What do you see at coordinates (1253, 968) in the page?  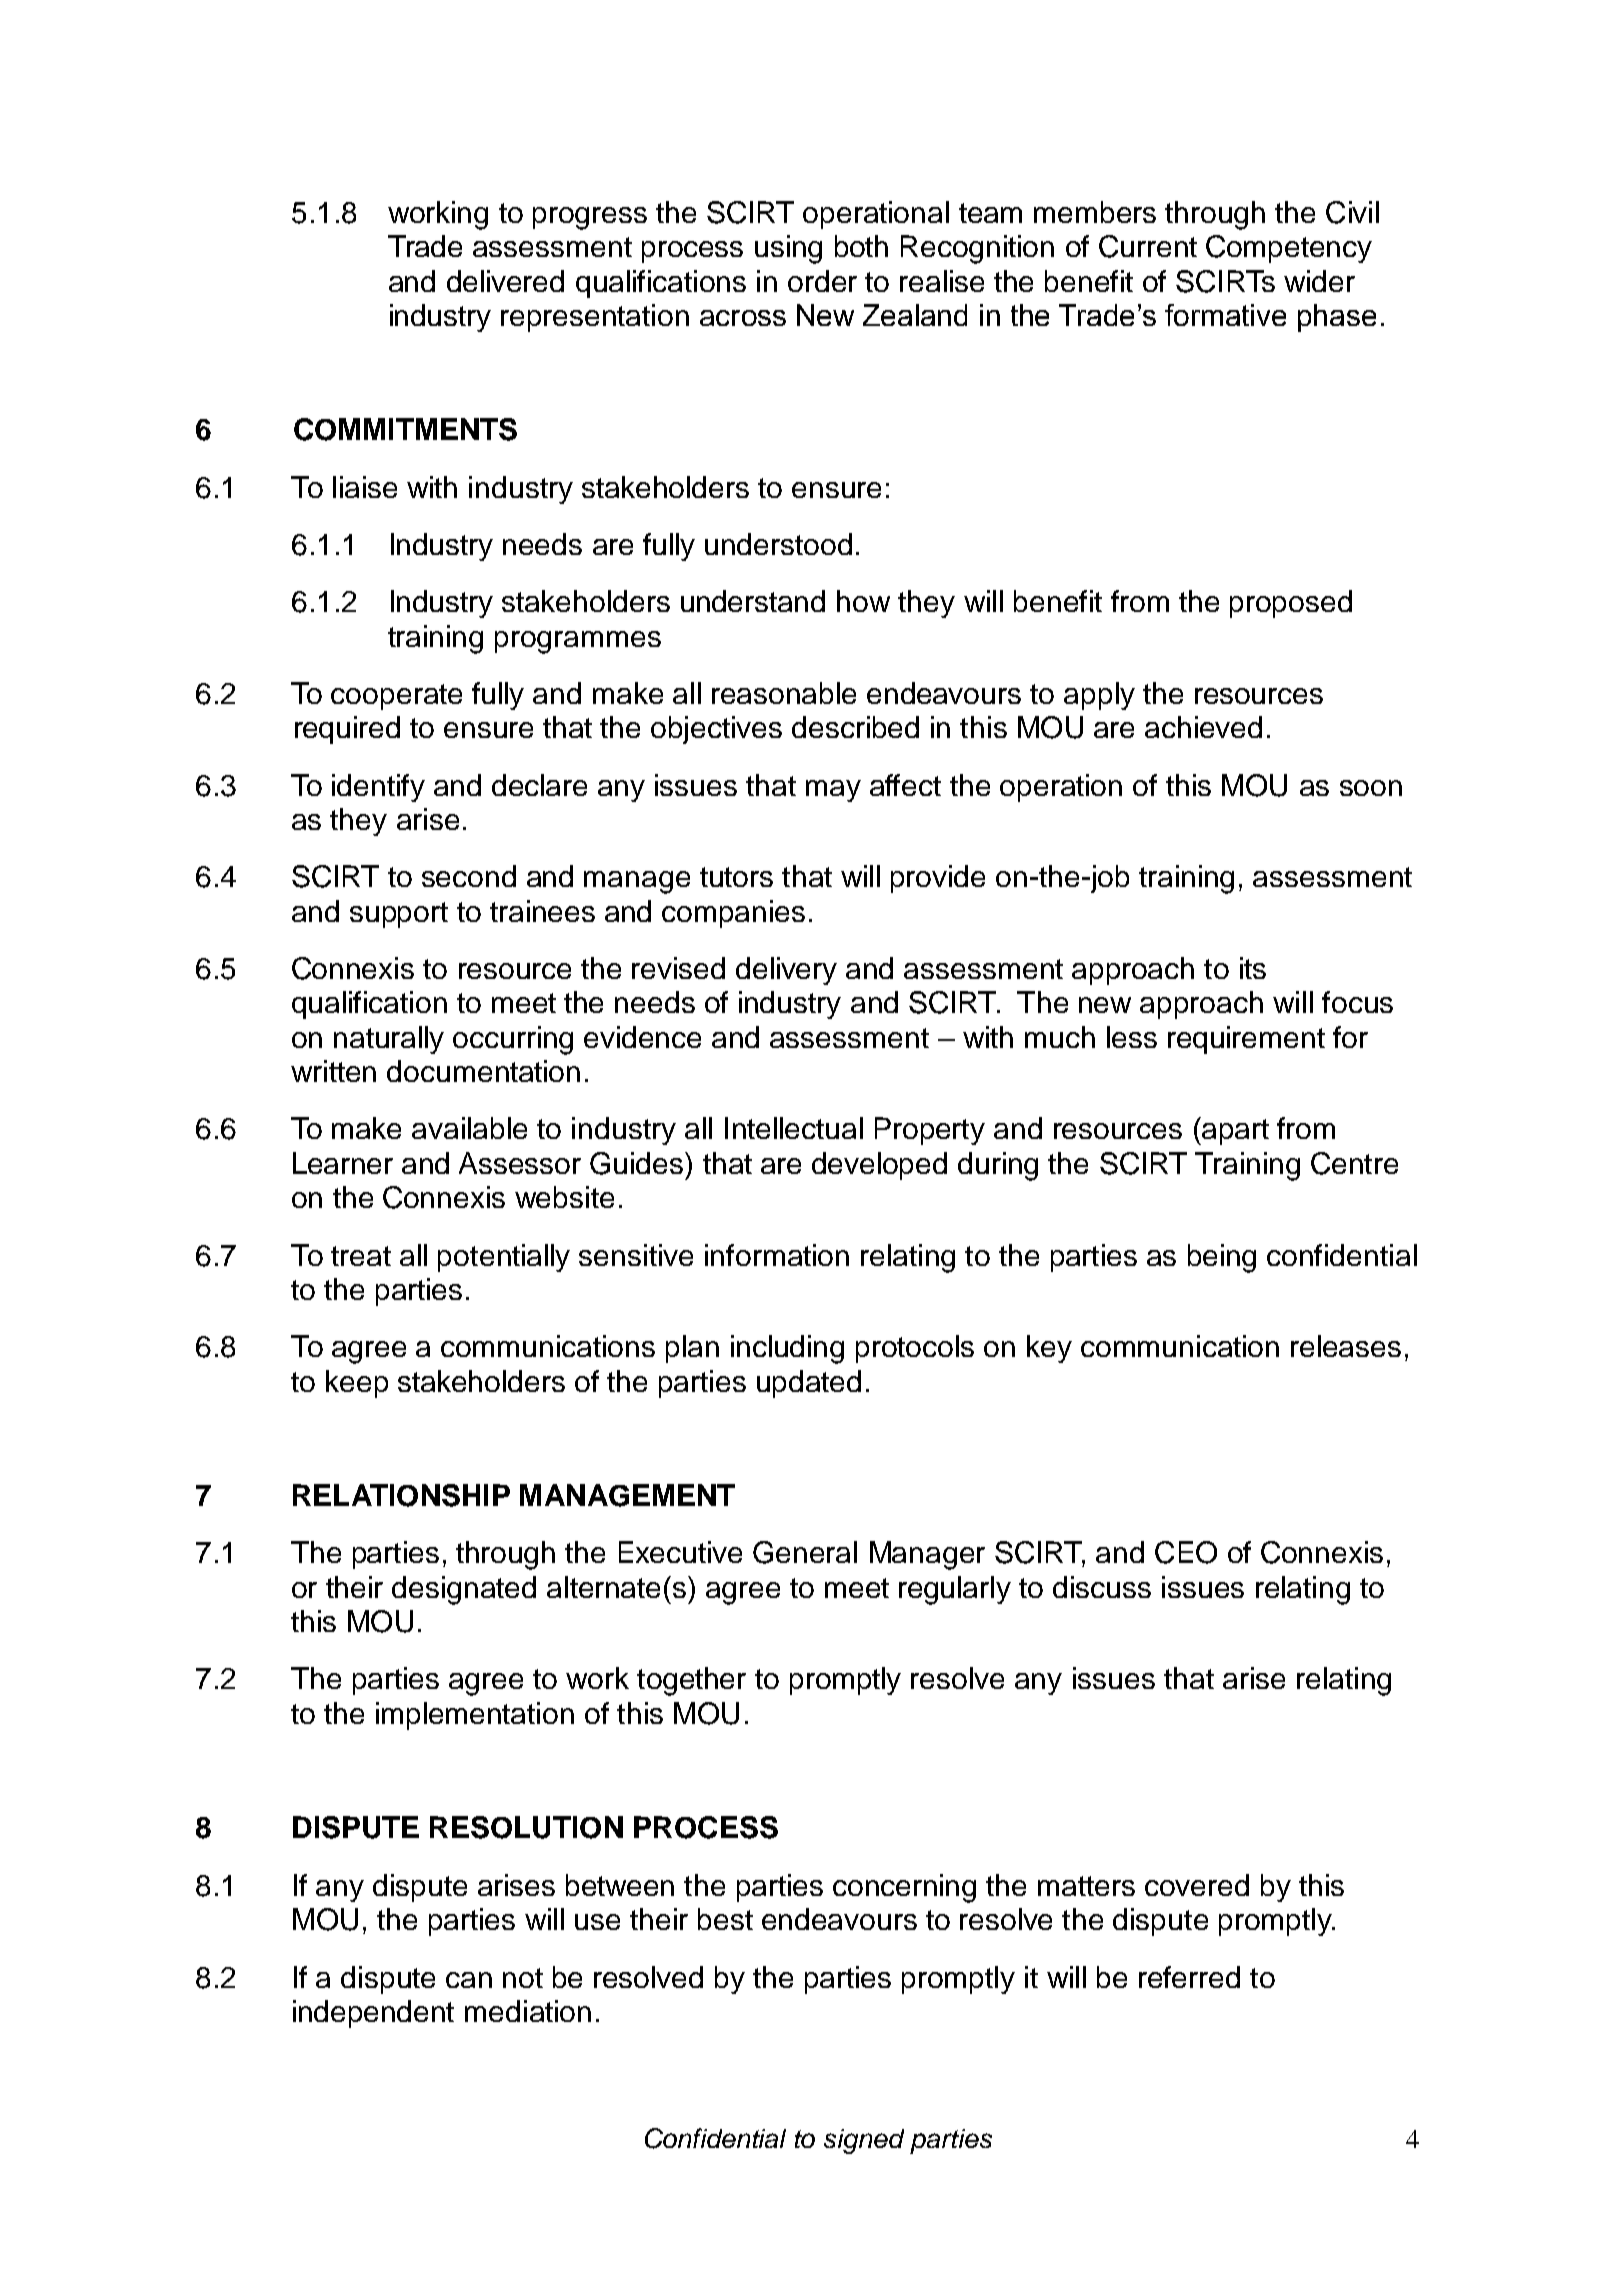 I see `its` at bounding box center [1253, 968].
